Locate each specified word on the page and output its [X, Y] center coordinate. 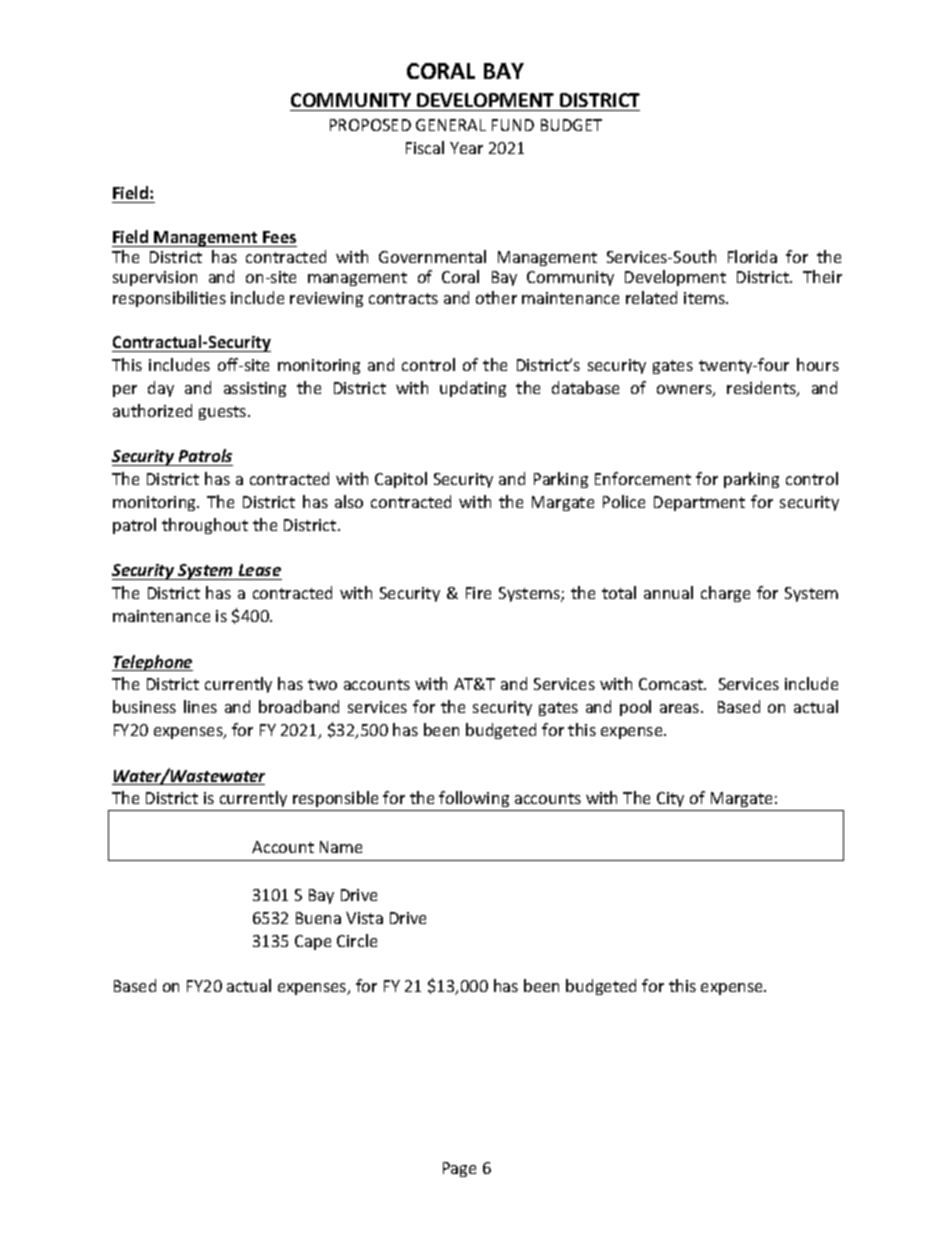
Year [466, 148]
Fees [279, 237]
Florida [752, 256]
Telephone [152, 663]
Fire [478, 593]
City [671, 801]
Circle [357, 940]
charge [725, 594]
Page [459, 1169]
